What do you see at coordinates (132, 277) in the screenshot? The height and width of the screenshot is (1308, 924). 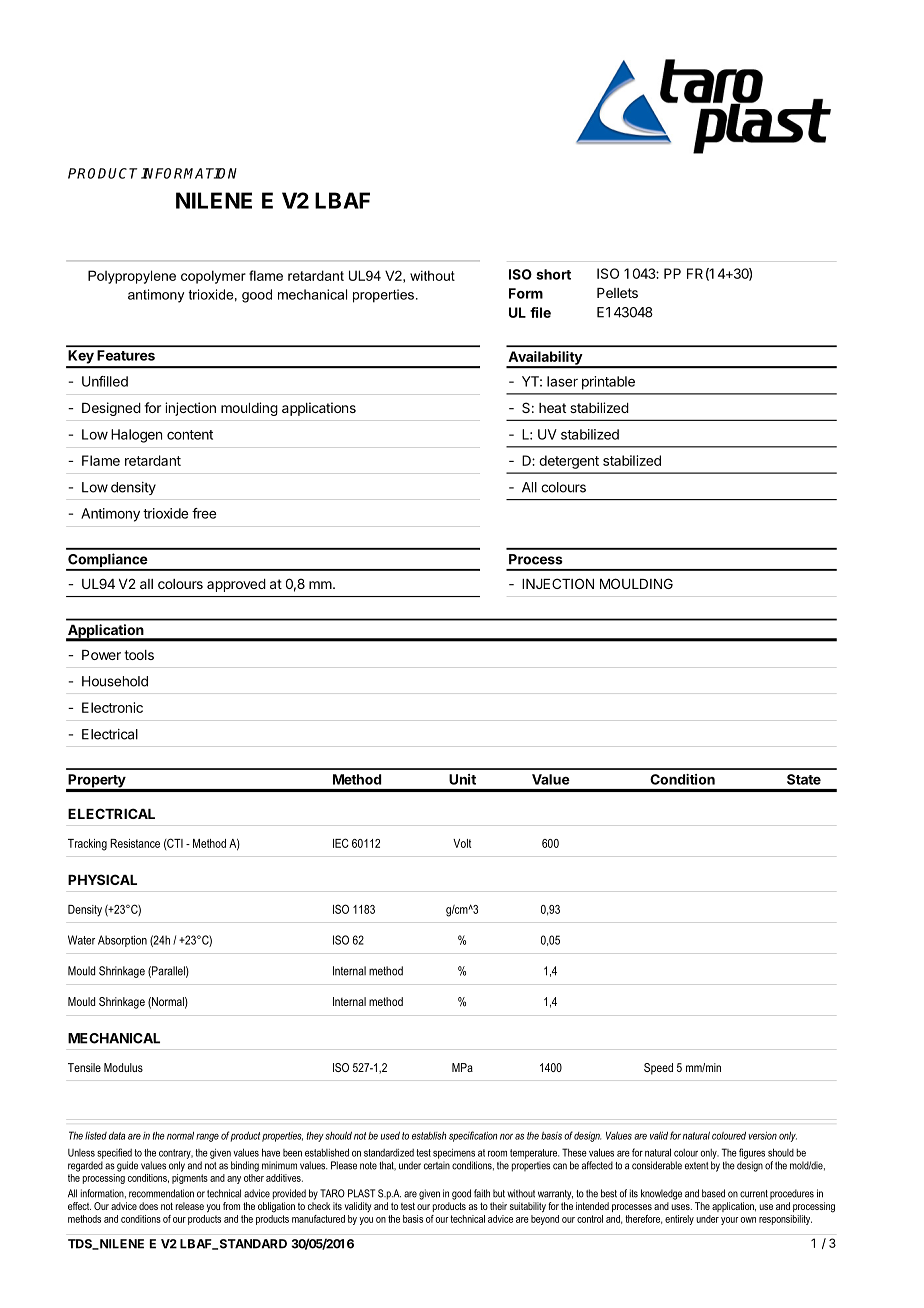 I see `Polypropylene` at bounding box center [132, 277].
